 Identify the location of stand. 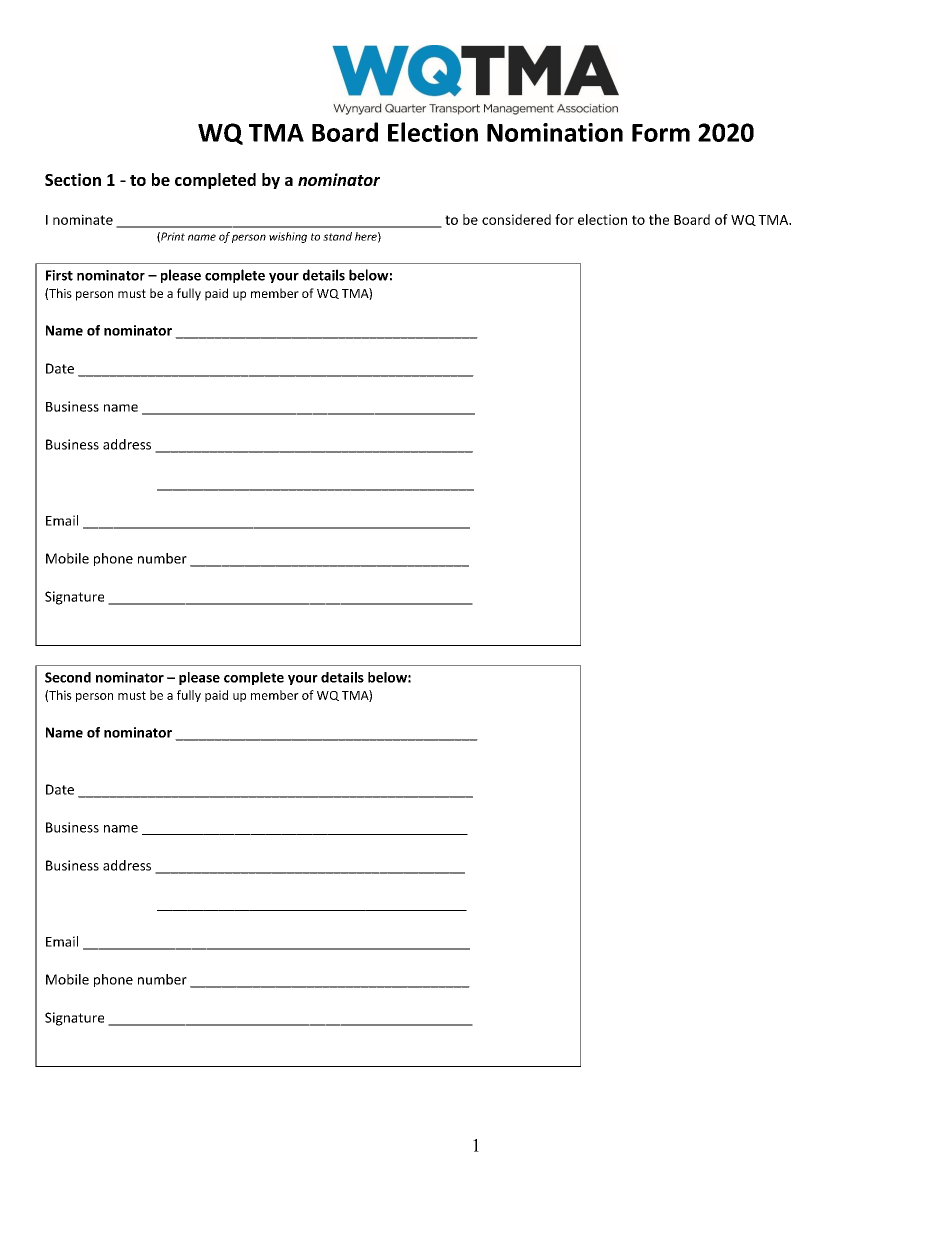
(337, 236).
